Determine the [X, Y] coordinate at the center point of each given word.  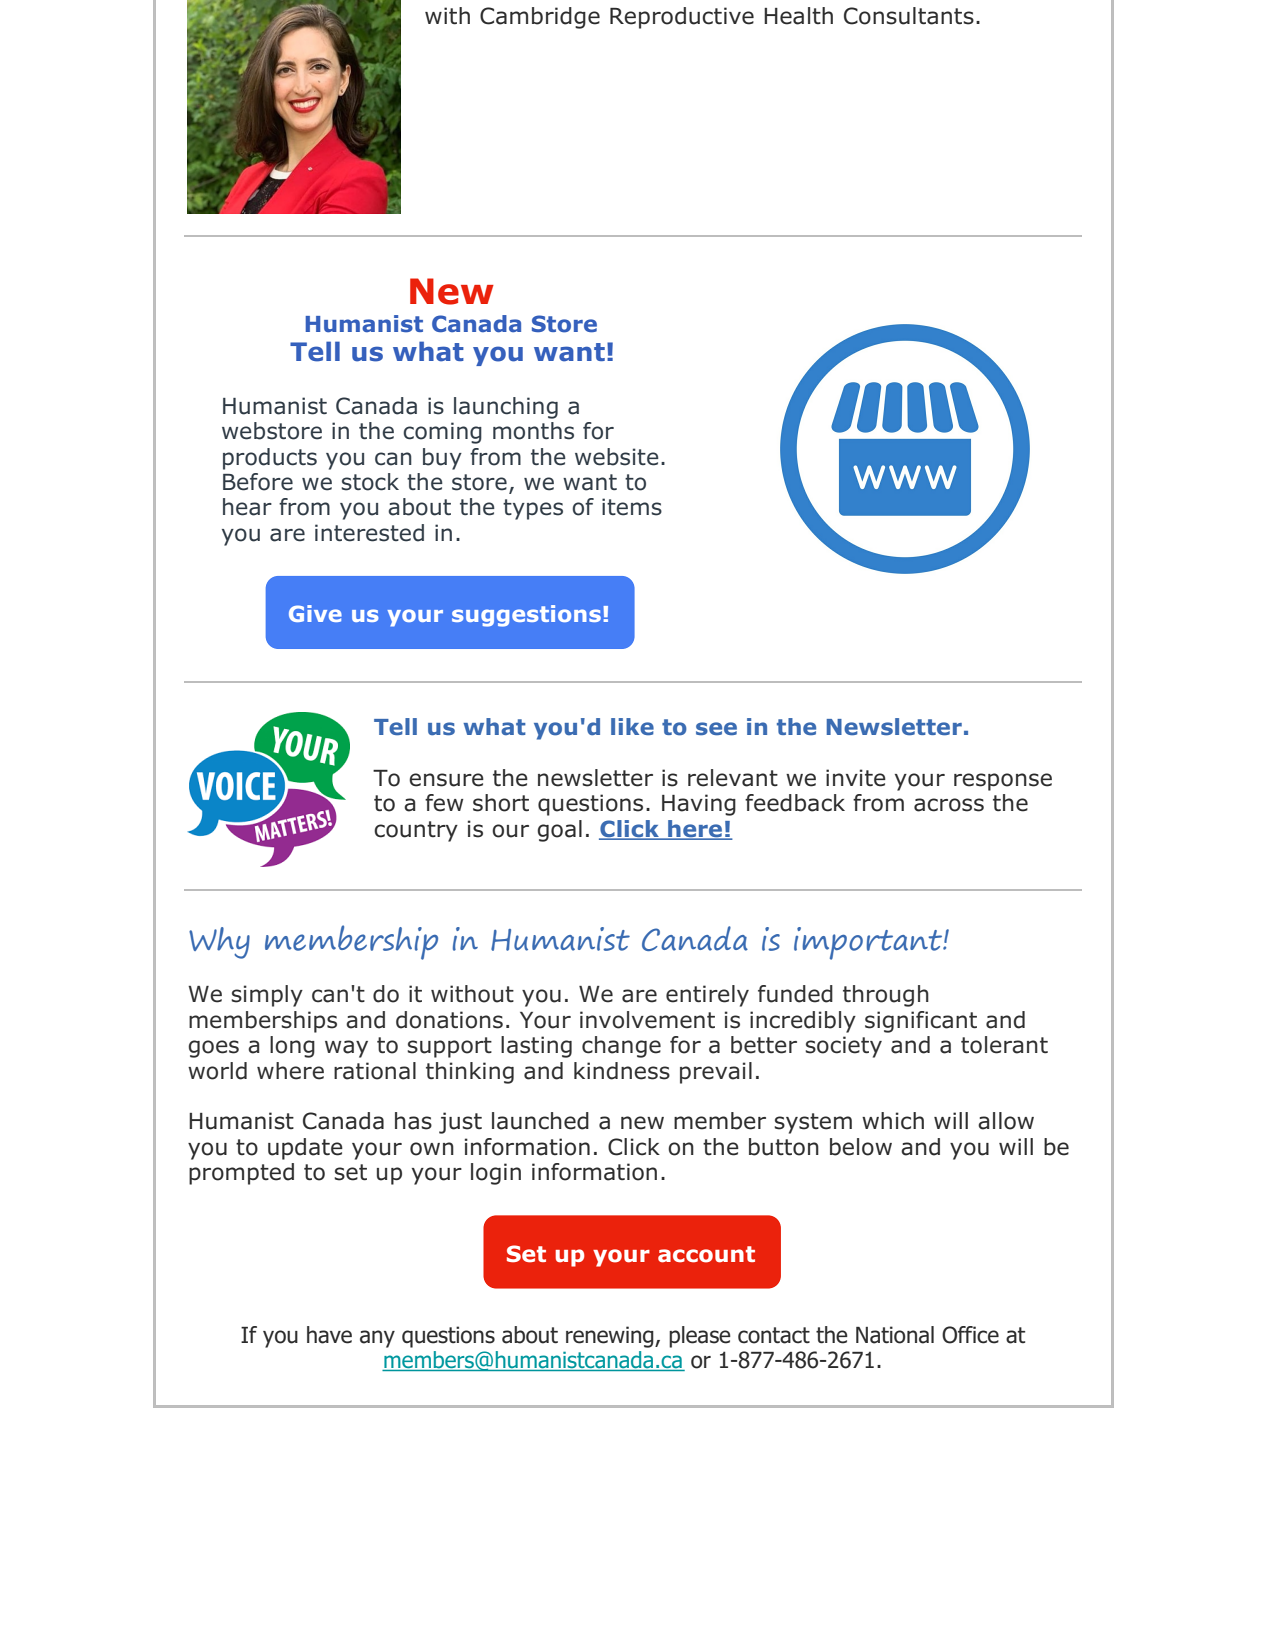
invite [856, 778]
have [329, 1335]
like [632, 727]
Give [315, 613]
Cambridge [540, 18]
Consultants [909, 16]
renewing [611, 1337]
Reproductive [682, 18]
